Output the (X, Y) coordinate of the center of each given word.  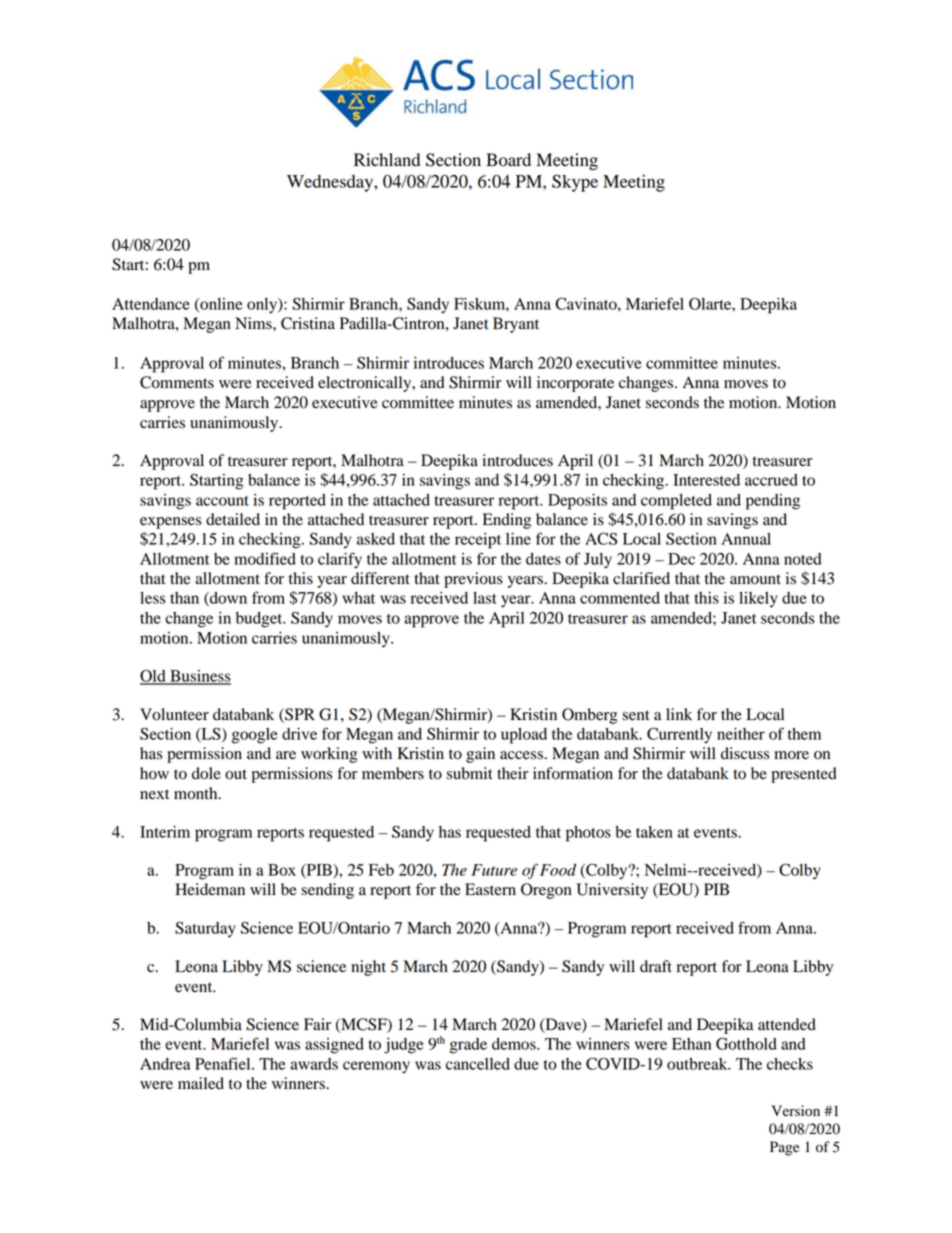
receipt (478, 541)
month (197, 793)
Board (508, 160)
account (222, 501)
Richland (387, 160)
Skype (575, 183)
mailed (201, 1083)
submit (470, 773)
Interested (706, 480)
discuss (745, 753)
